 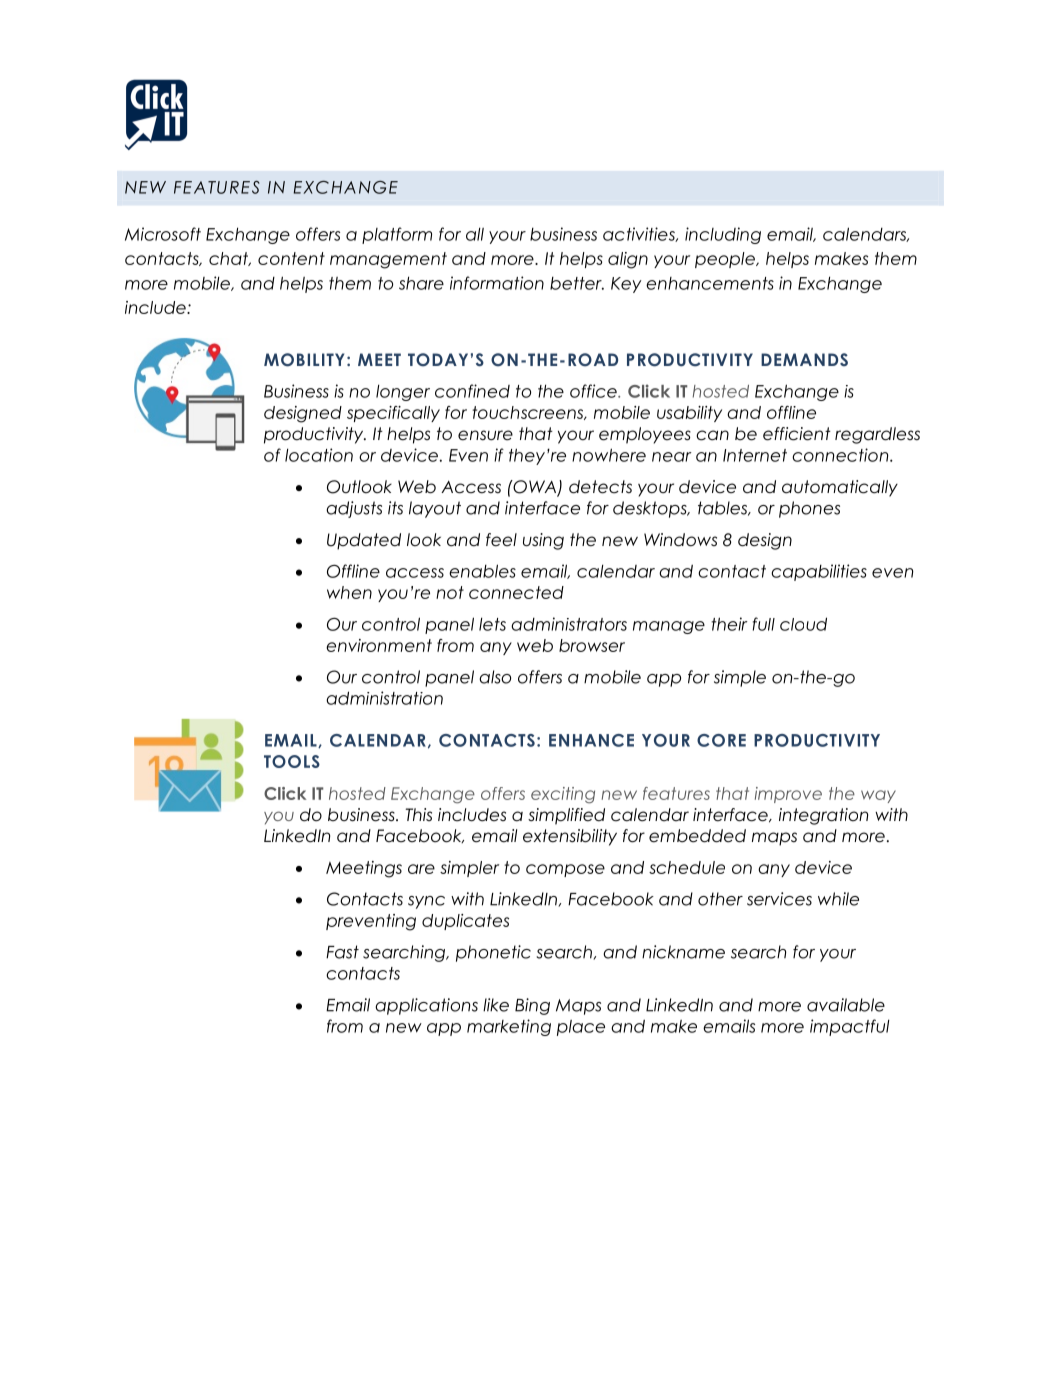 What do you see at coordinates (809, 509) in the screenshot?
I see `phones` at bounding box center [809, 509].
